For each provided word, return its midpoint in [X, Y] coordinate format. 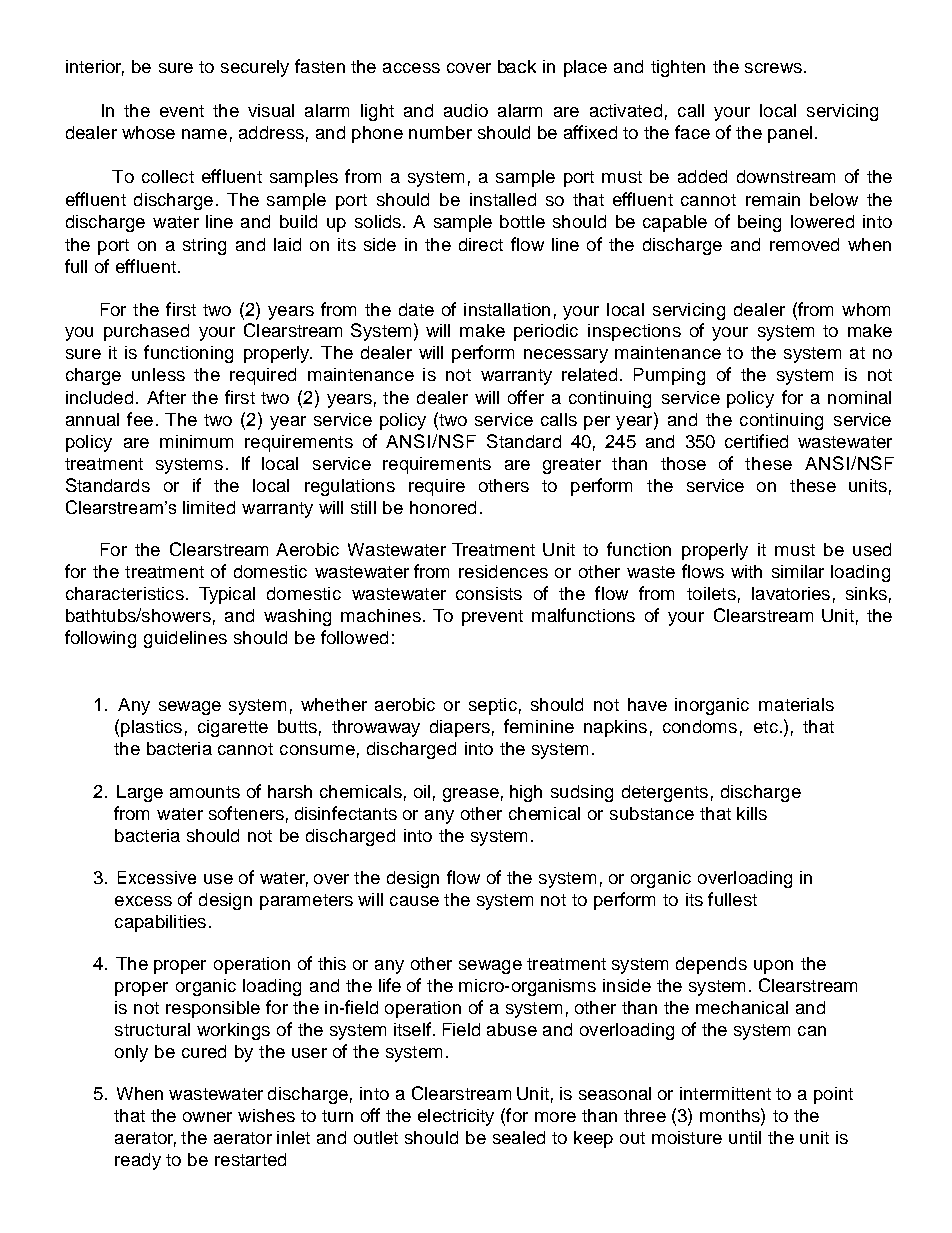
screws [773, 68]
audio [466, 110]
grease [471, 795]
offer [526, 397]
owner [207, 1117]
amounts [205, 792]
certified [756, 441]
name [204, 134]
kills [752, 813]
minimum [196, 441]
